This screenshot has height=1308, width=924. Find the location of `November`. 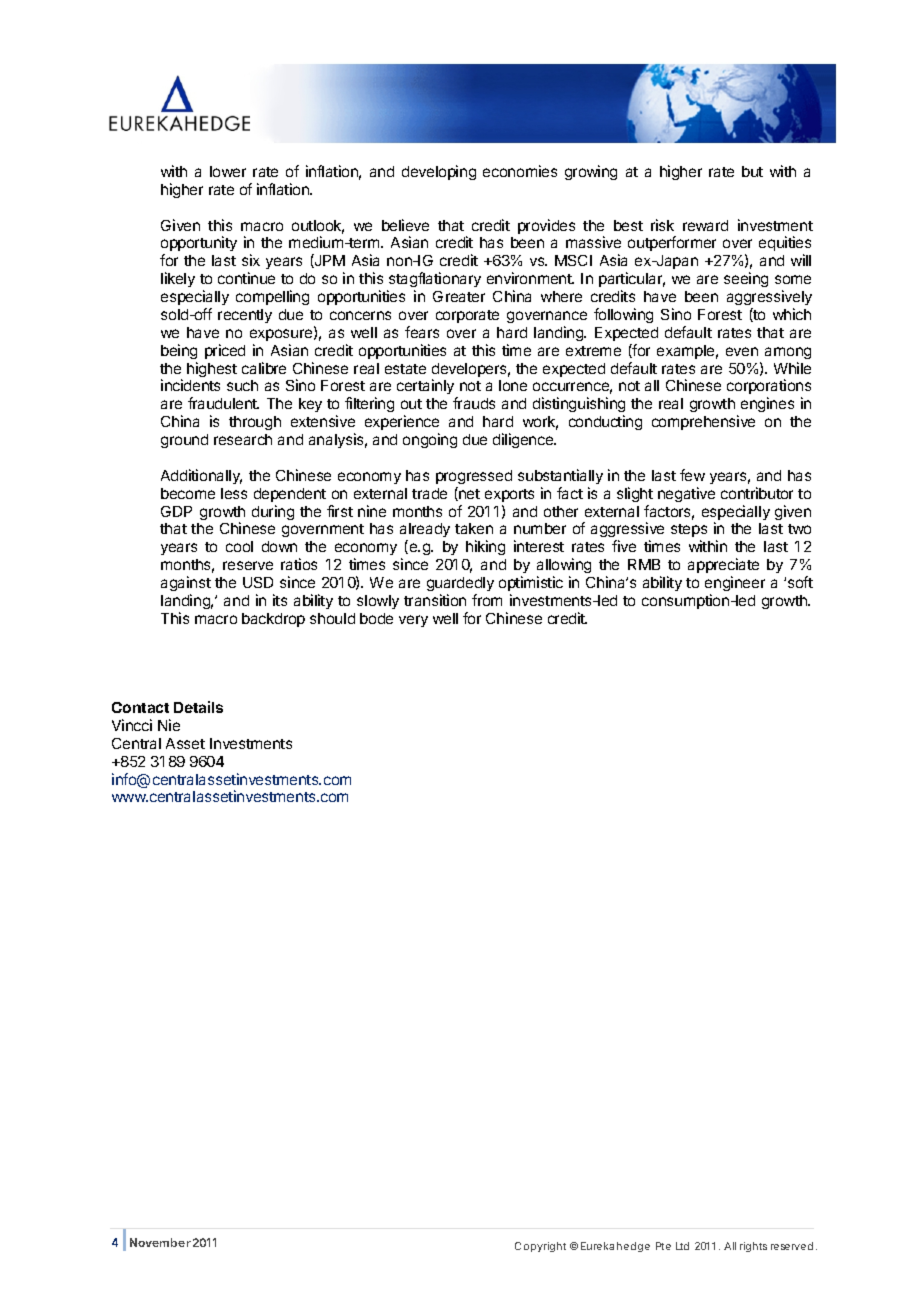

November is located at coordinates (160, 1242).
